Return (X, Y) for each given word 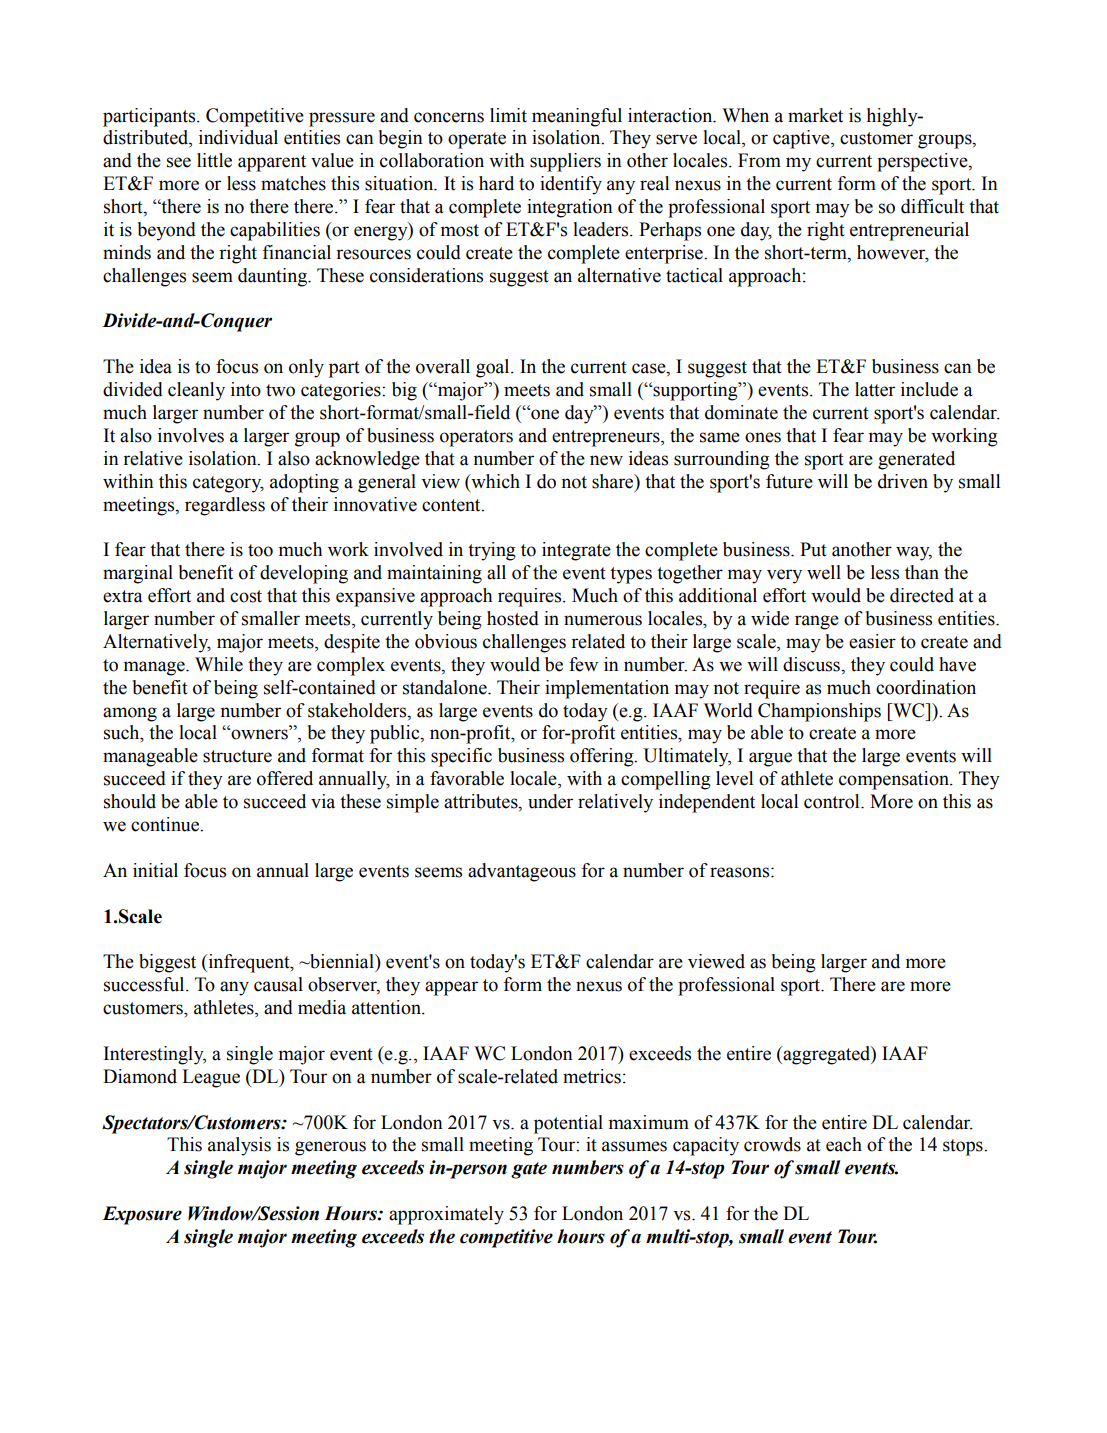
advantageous (522, 872)
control (833, 801)
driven (903, 481)
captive (802, 139)
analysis (239, 1146)
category (228, 484)
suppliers (565, 162)
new (606, 460)
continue (166, 824)
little (214, 160)
